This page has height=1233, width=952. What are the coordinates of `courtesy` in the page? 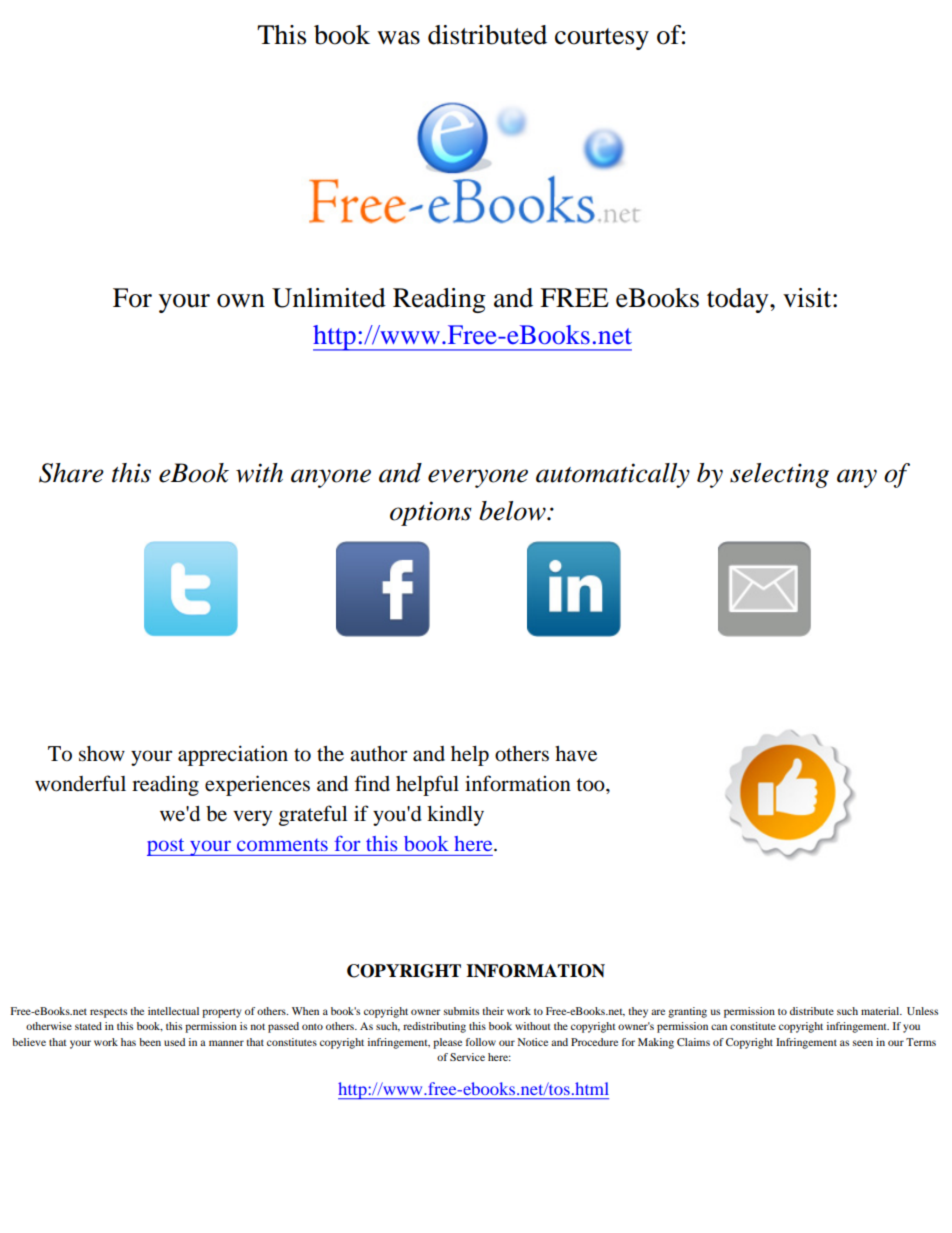 It's located at (602, 39).
